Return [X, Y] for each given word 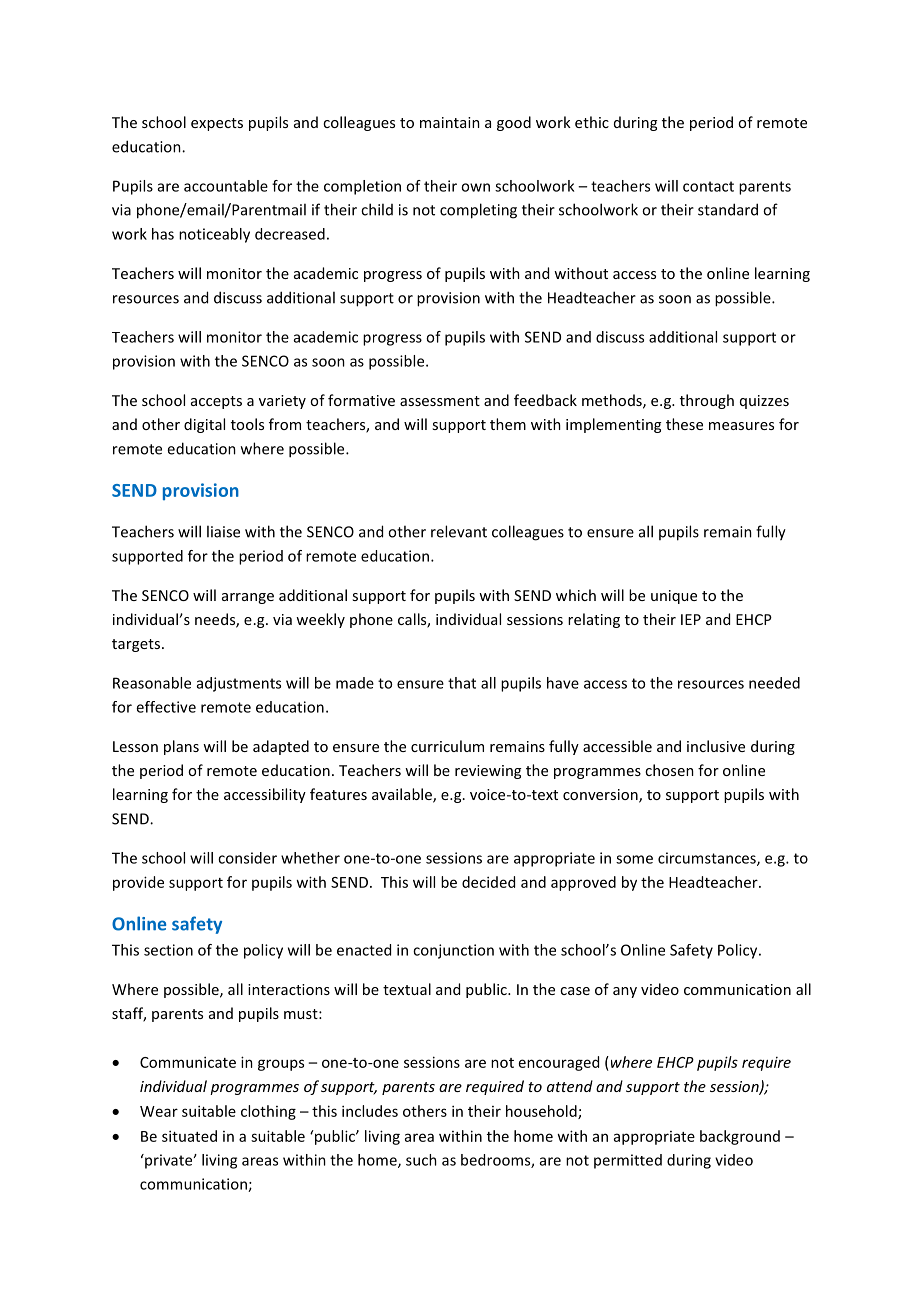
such [421, 1160]
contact [708, 186]
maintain [450, 122]
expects [217, 124]
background [740, 1137]
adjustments [239, 684]
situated [189, 1136]
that [462, 683]
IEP [691, 619]
